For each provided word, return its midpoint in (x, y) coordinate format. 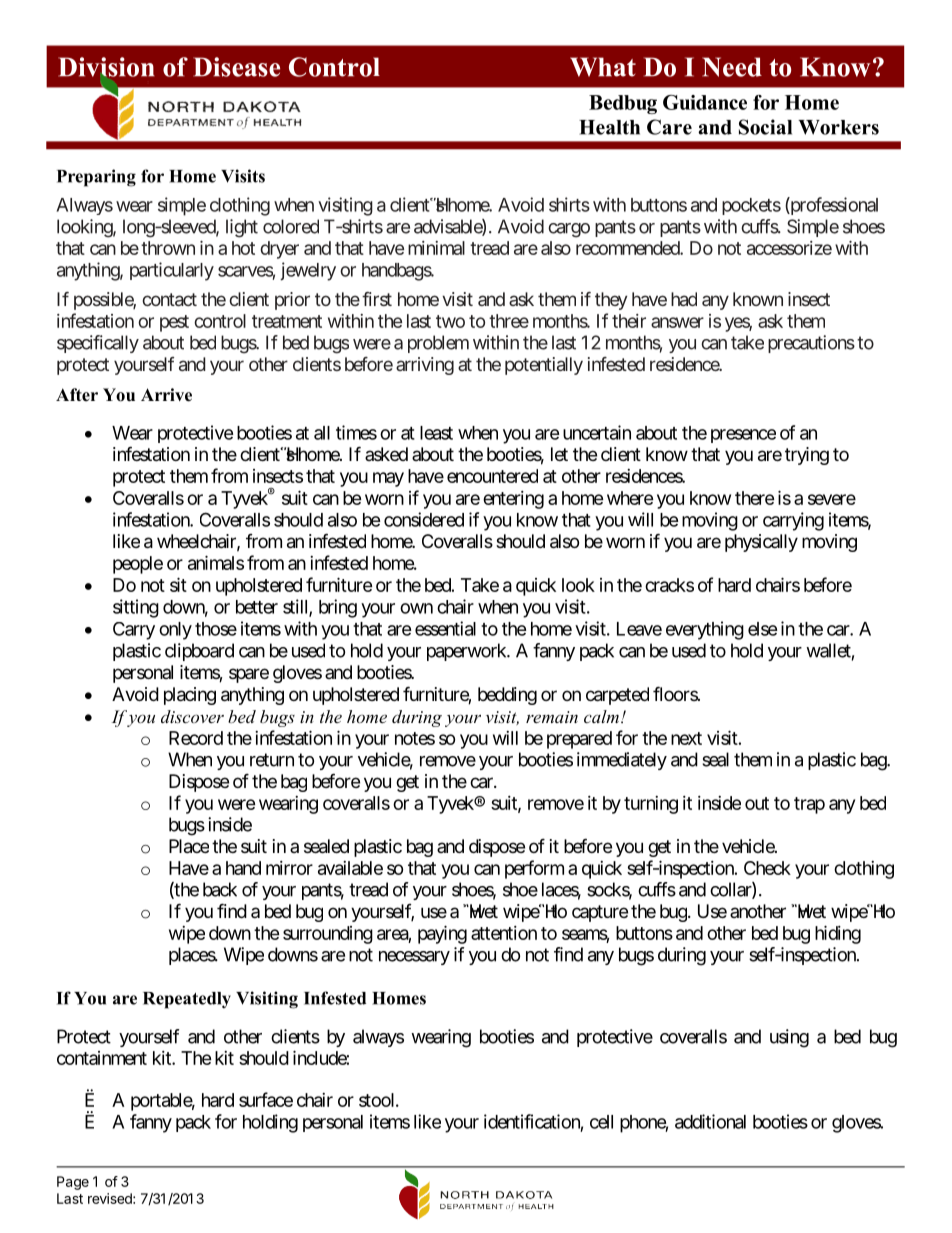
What (603, 67)
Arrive (166, 395)
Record (196, 738)
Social (765, 127)
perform (534, 869)
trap (809, 805)
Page (73, 1183)
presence (743, 436)
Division (106, 67)
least (436, 433)
